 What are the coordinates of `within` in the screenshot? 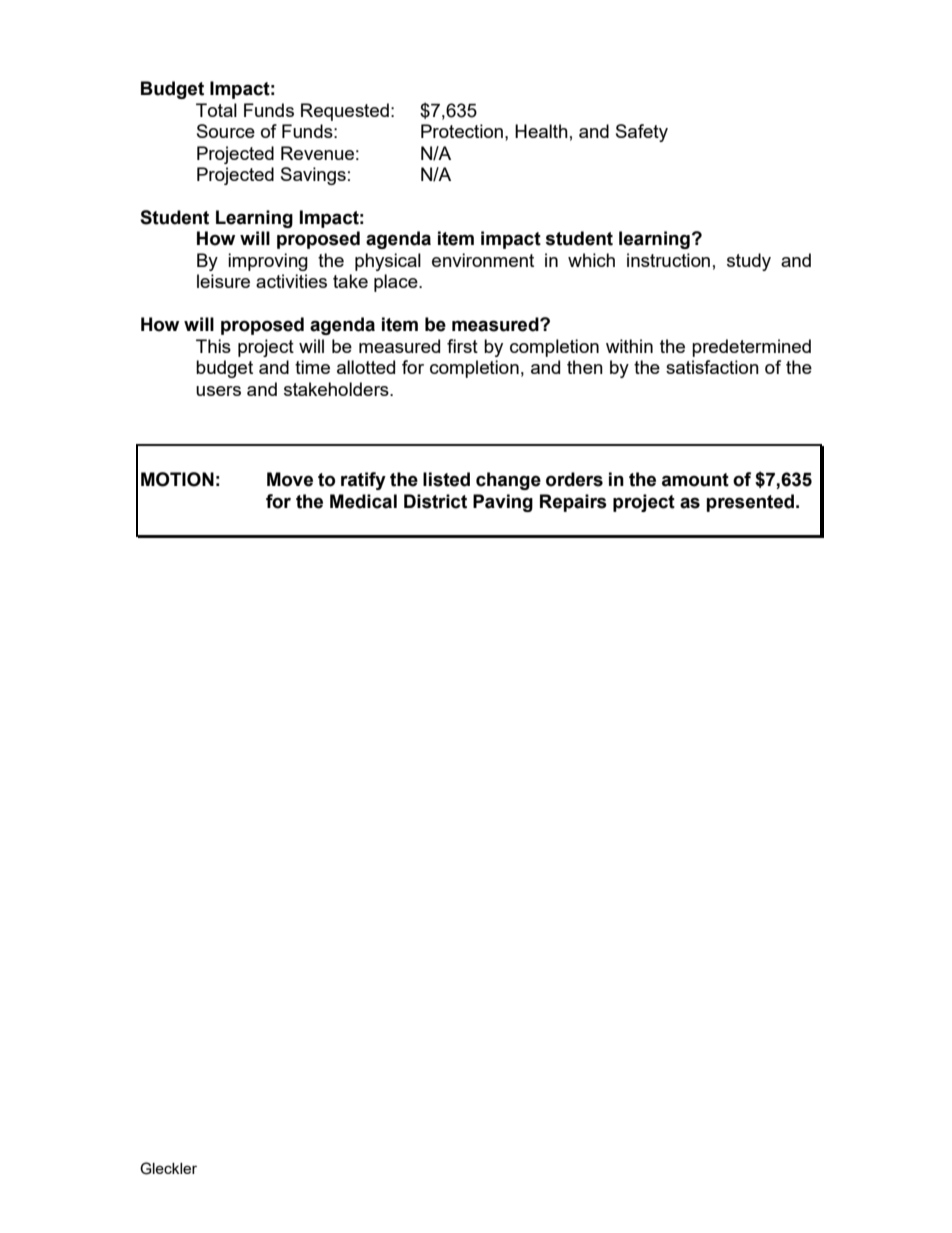 It's located at (629, 346).
